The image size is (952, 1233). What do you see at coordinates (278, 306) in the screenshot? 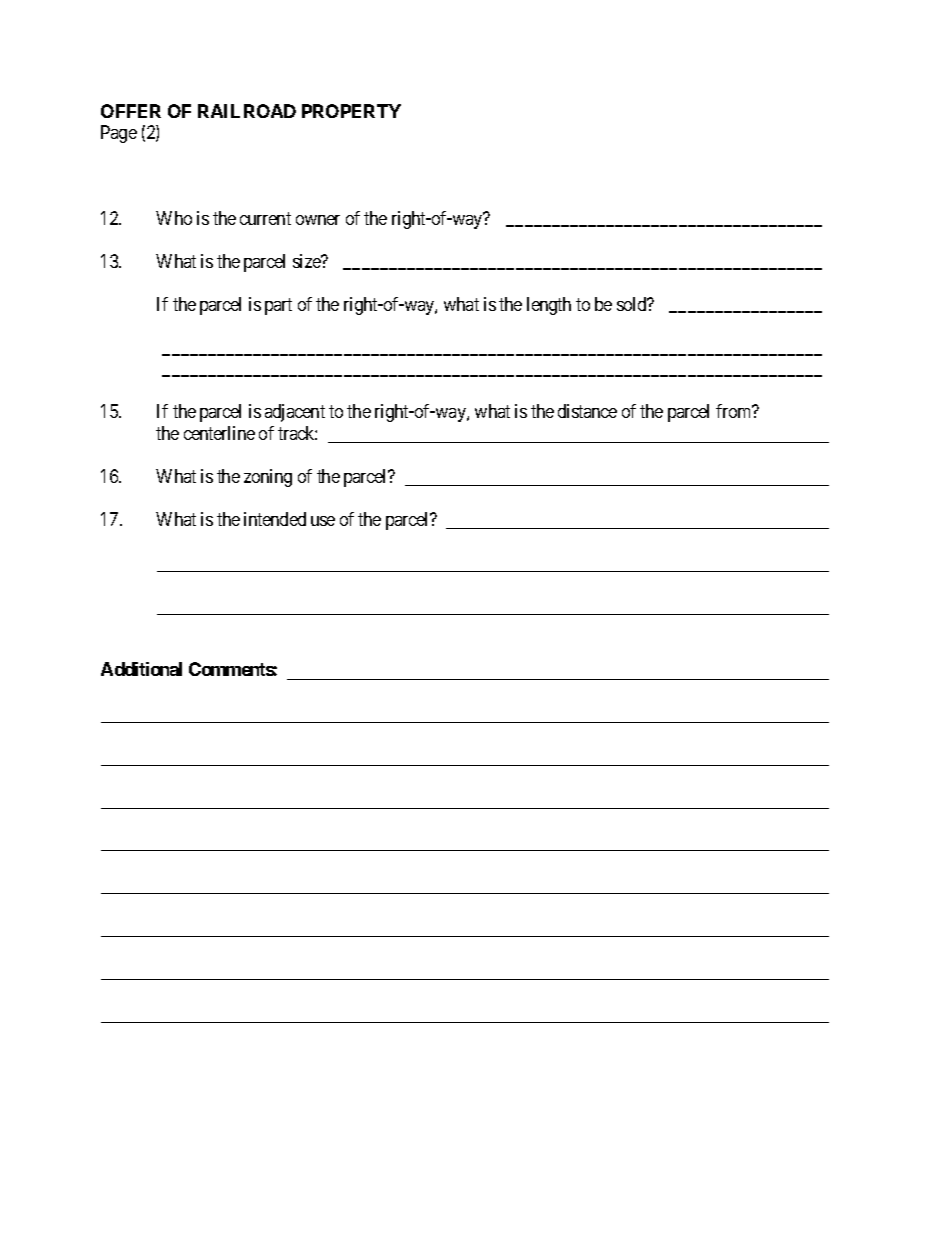
I see `part` at bounding box center [278, 306].
